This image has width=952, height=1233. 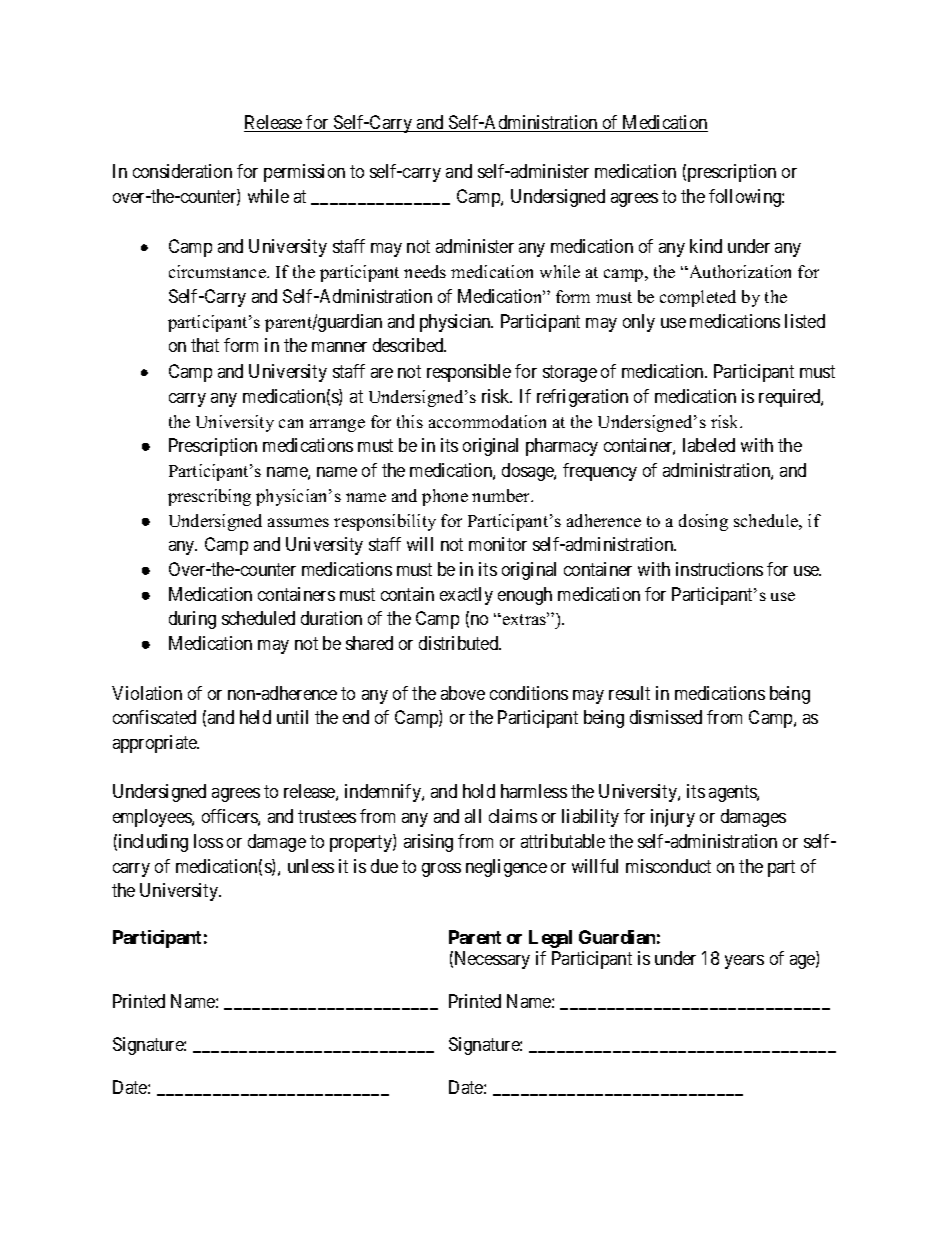 What do you see at coordinates (706, 246) in the image?
I see `kind` at bounding box center [706, 246].
